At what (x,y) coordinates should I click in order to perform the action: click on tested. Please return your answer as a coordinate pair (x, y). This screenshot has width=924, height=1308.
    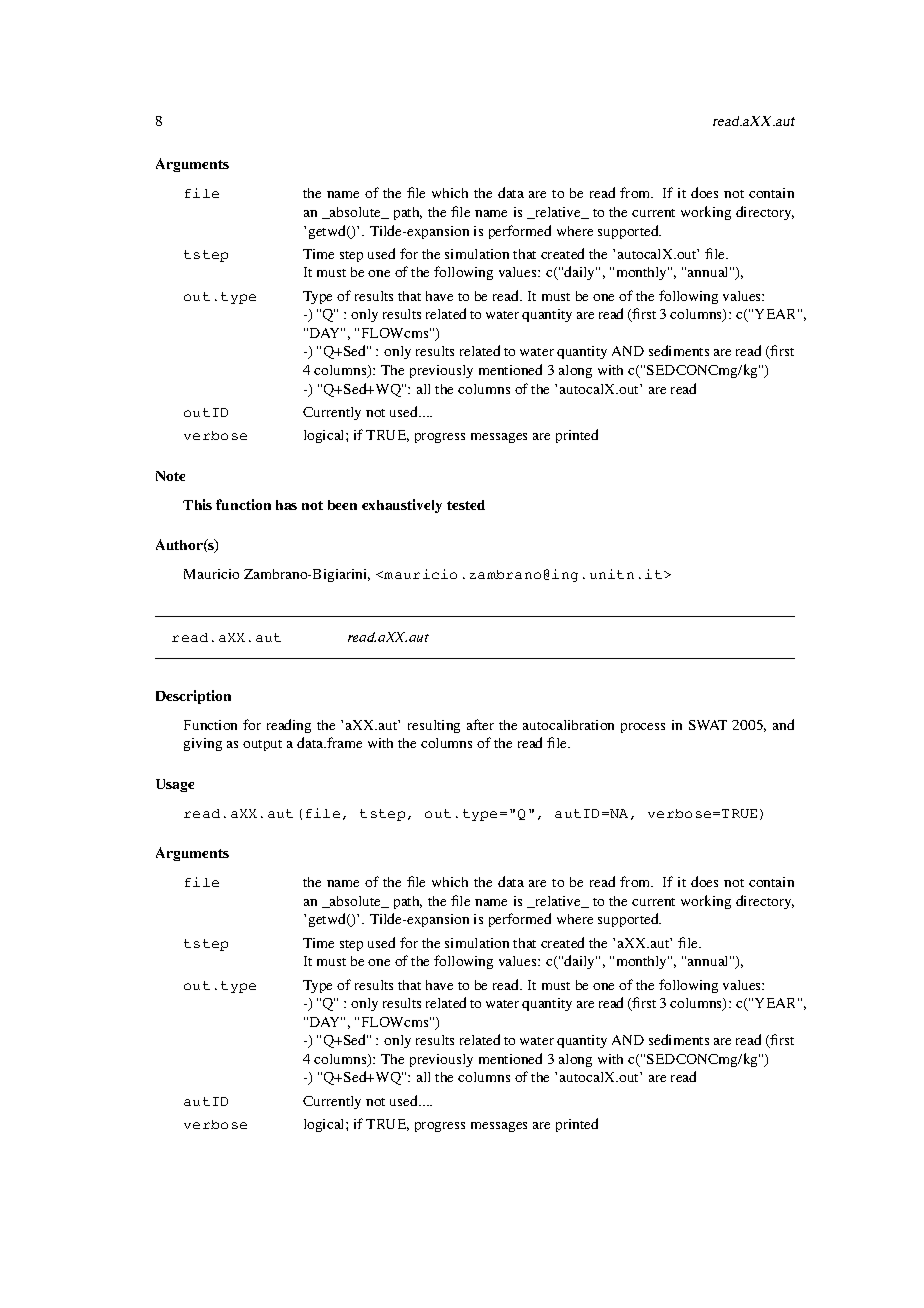
    Looking at the image, I should click on (466, 505).
